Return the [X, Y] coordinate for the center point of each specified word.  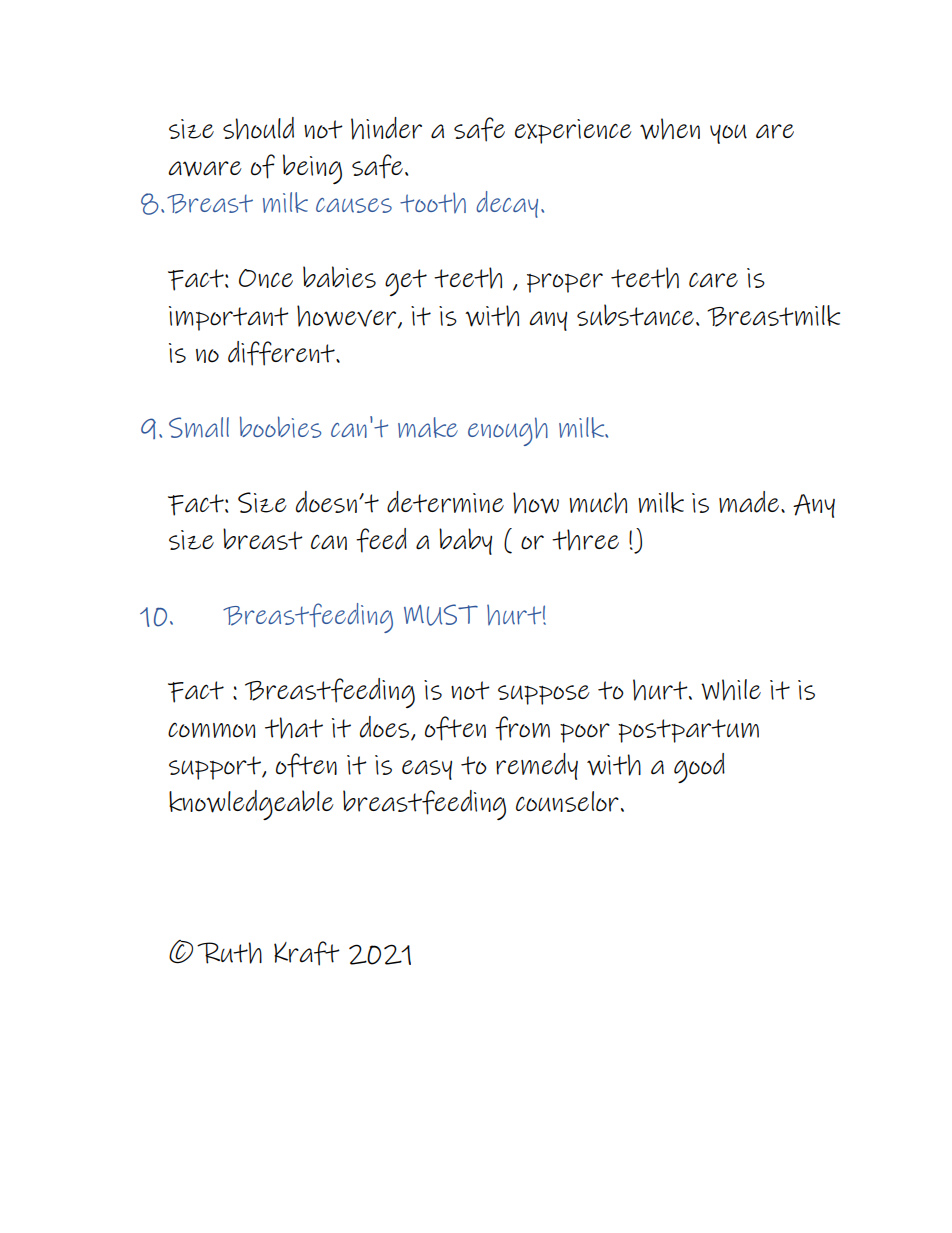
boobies [280, 427]
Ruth [229, 953]
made [750, 502]
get [406, 282]
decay [507, 204]
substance [635, 315]
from [522, 728]
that [294, 728]
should [258, 128]
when [670, 129]
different [282, 353]
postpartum [688, 731]
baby [465, 541]
